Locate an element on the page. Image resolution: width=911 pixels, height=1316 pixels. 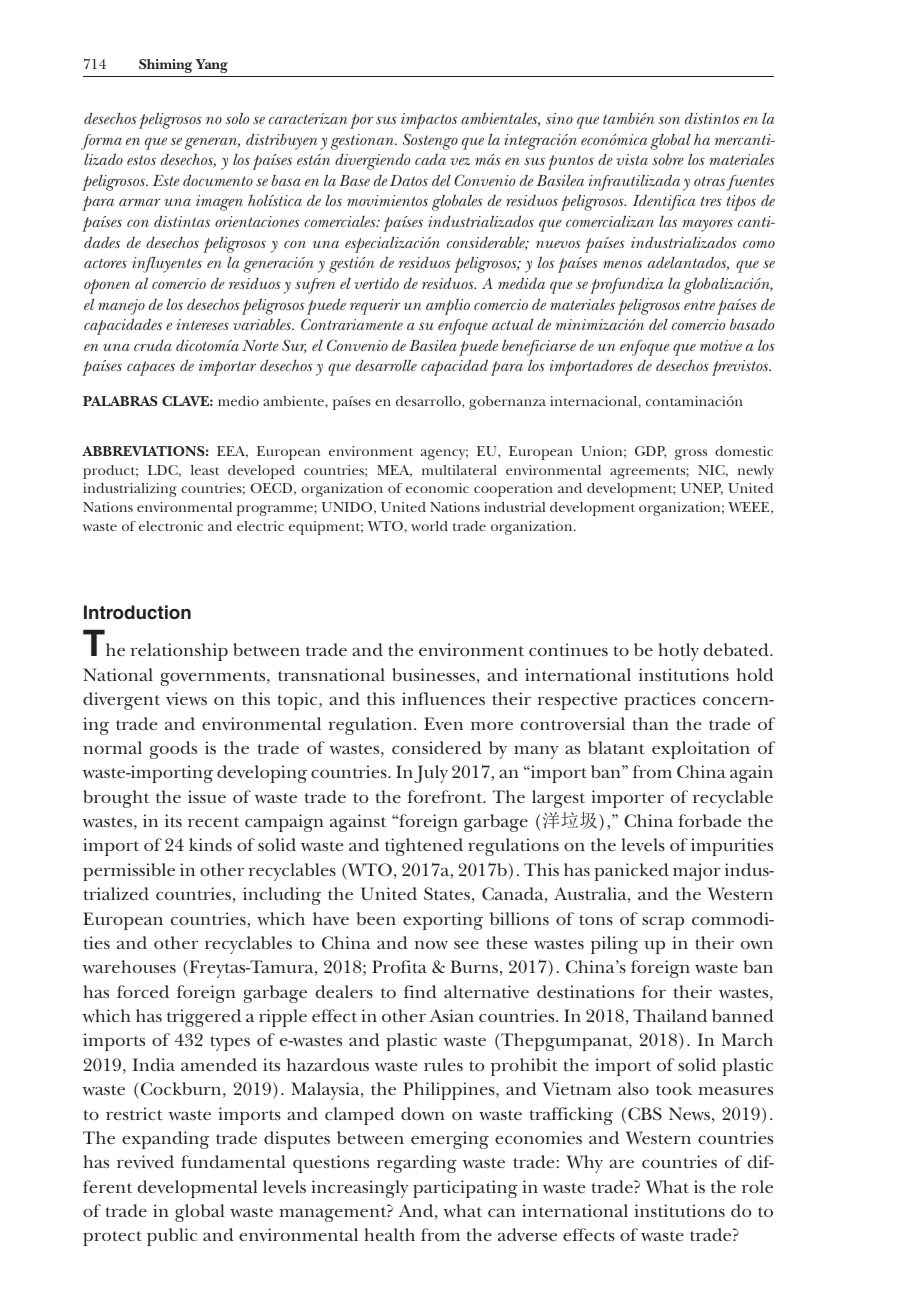
tightened is located at coordinates (424, 847).
